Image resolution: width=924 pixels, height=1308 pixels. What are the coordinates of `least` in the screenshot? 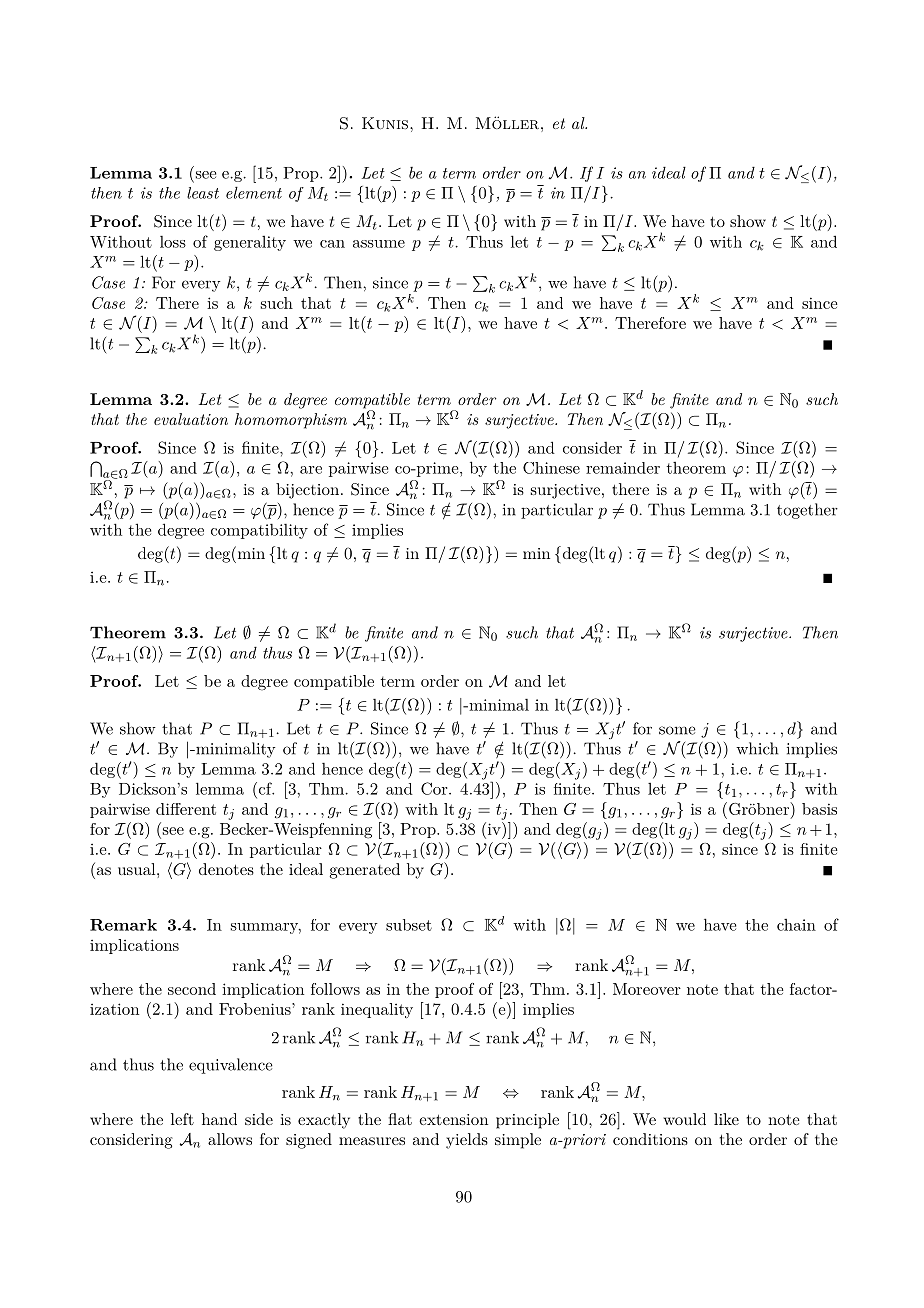 It's located at (203, 193).
